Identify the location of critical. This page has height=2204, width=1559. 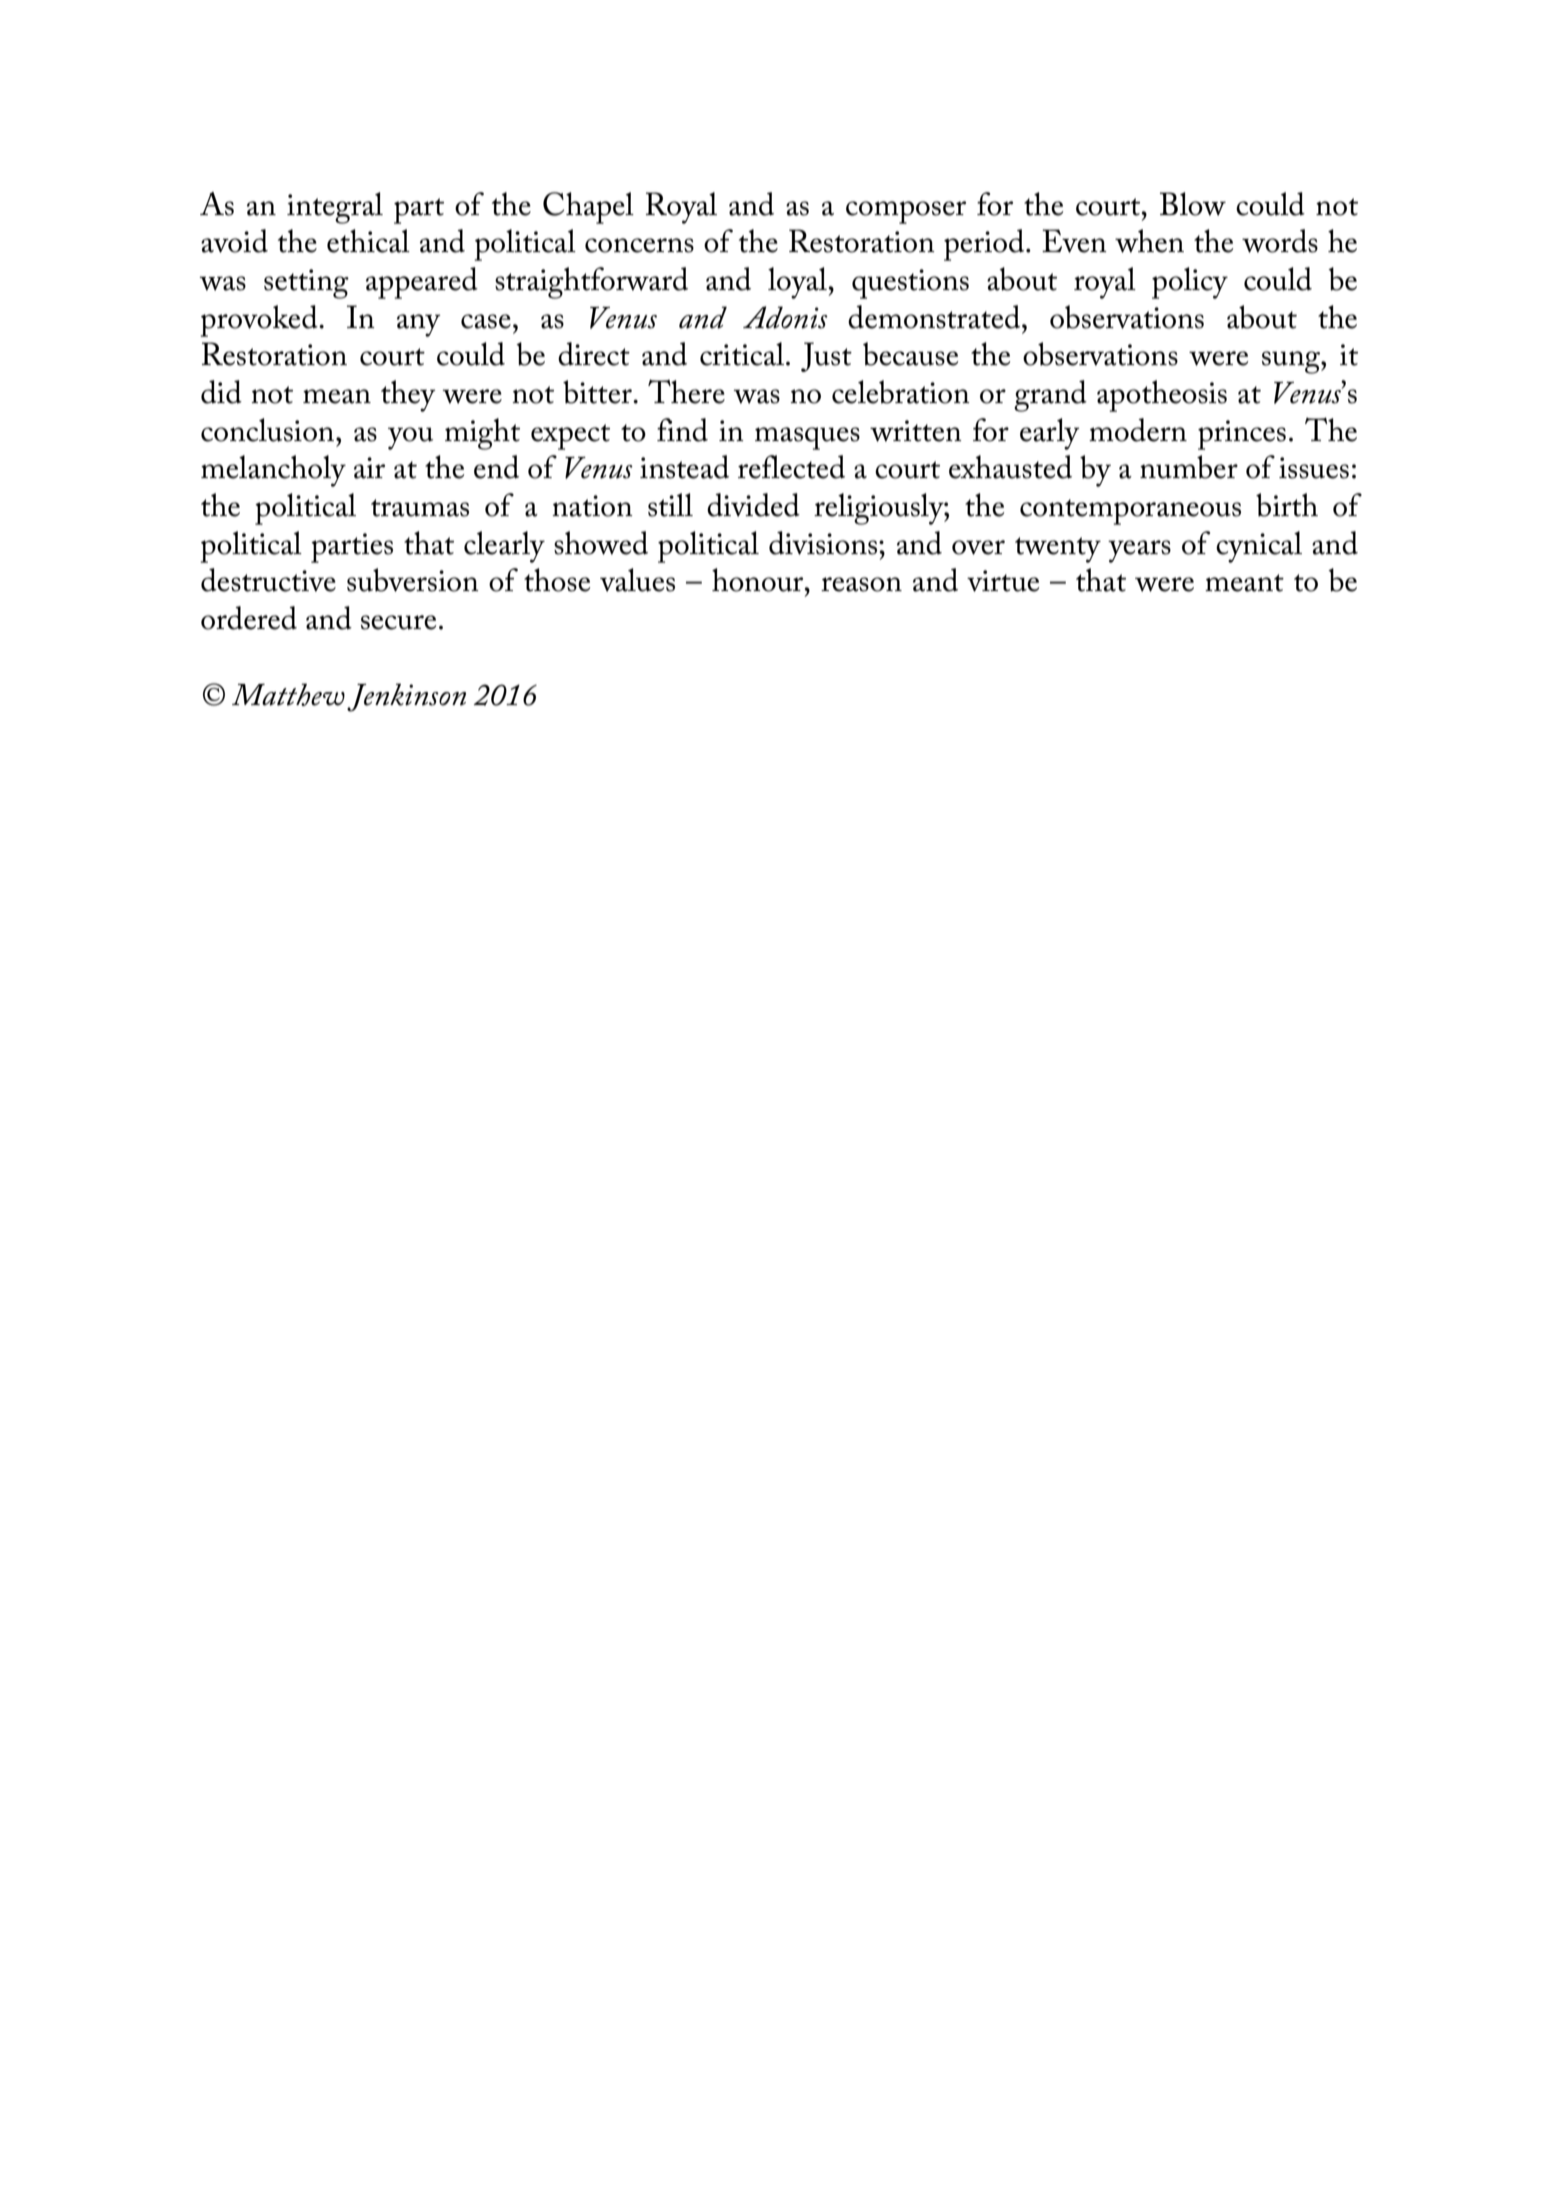
(742, 354).
